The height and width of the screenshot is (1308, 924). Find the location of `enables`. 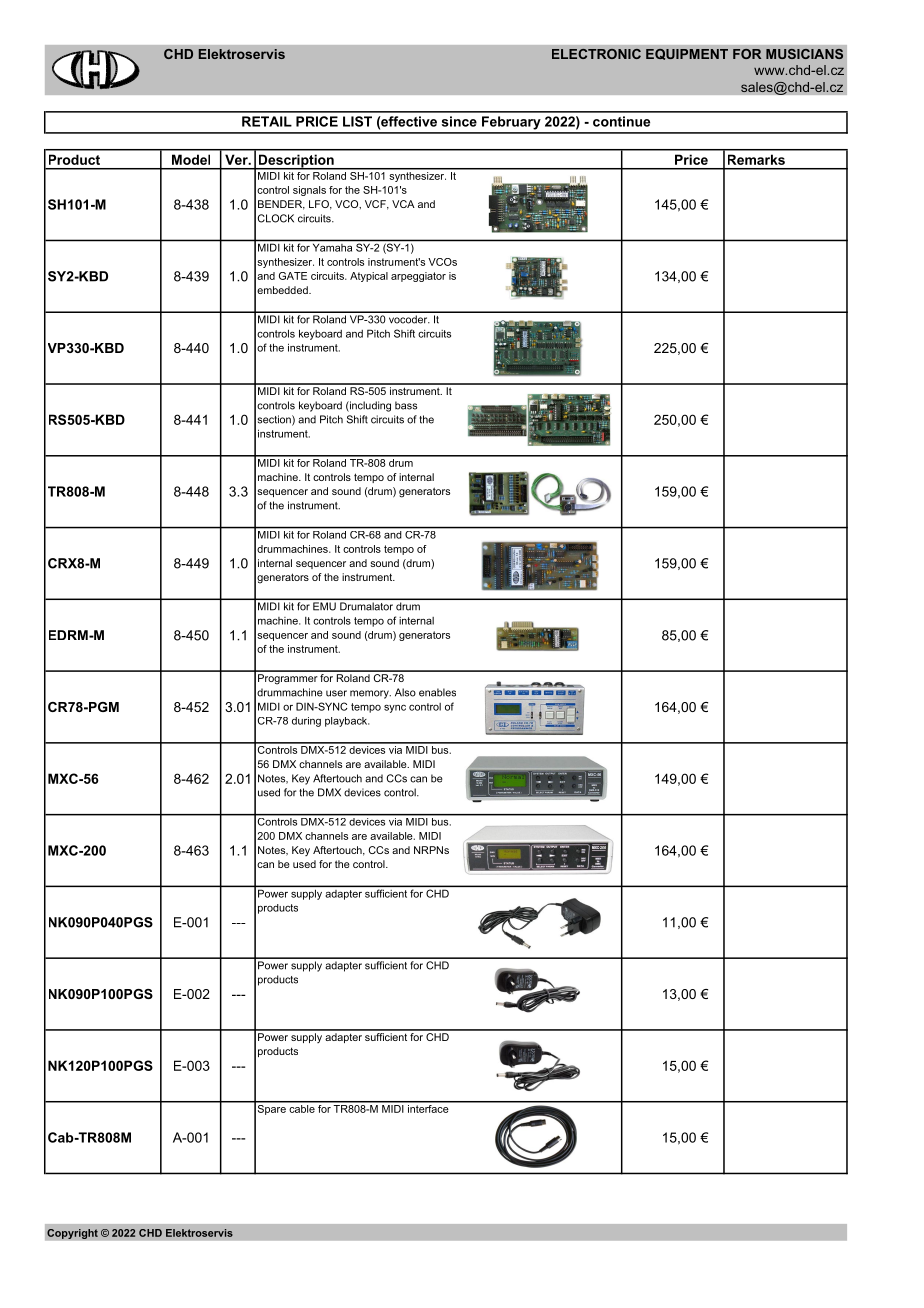

enables is located at coordinates (437, 692).
